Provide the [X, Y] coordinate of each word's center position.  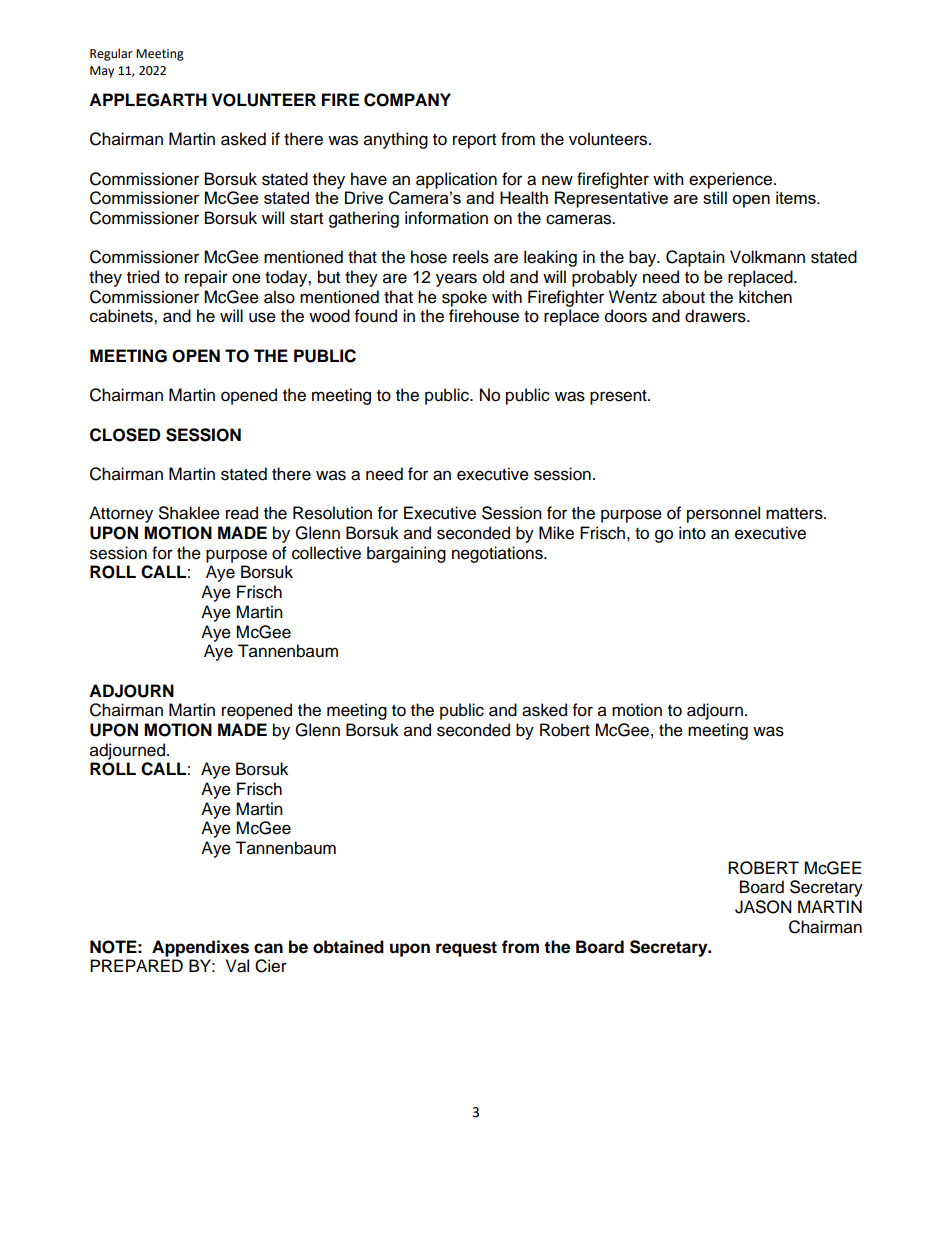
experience [732, 180]
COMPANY [407, 100]
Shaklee [189, 513]
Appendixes [200, 948]
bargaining [406, 554]
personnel [723, 514]
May [102, 72]
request [466, 949]
